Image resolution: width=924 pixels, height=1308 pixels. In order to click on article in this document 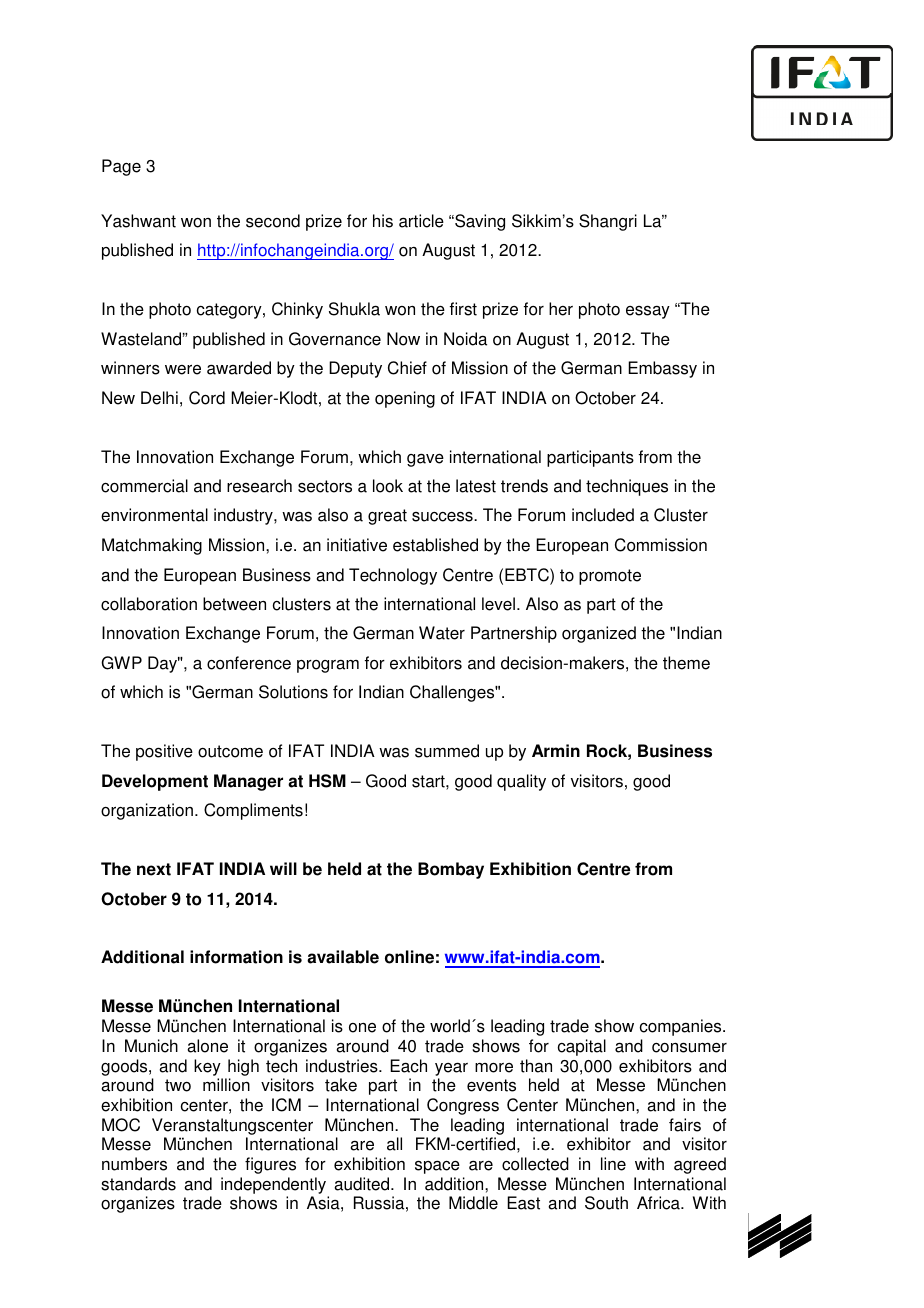, I will do `click(421, 221)`.
